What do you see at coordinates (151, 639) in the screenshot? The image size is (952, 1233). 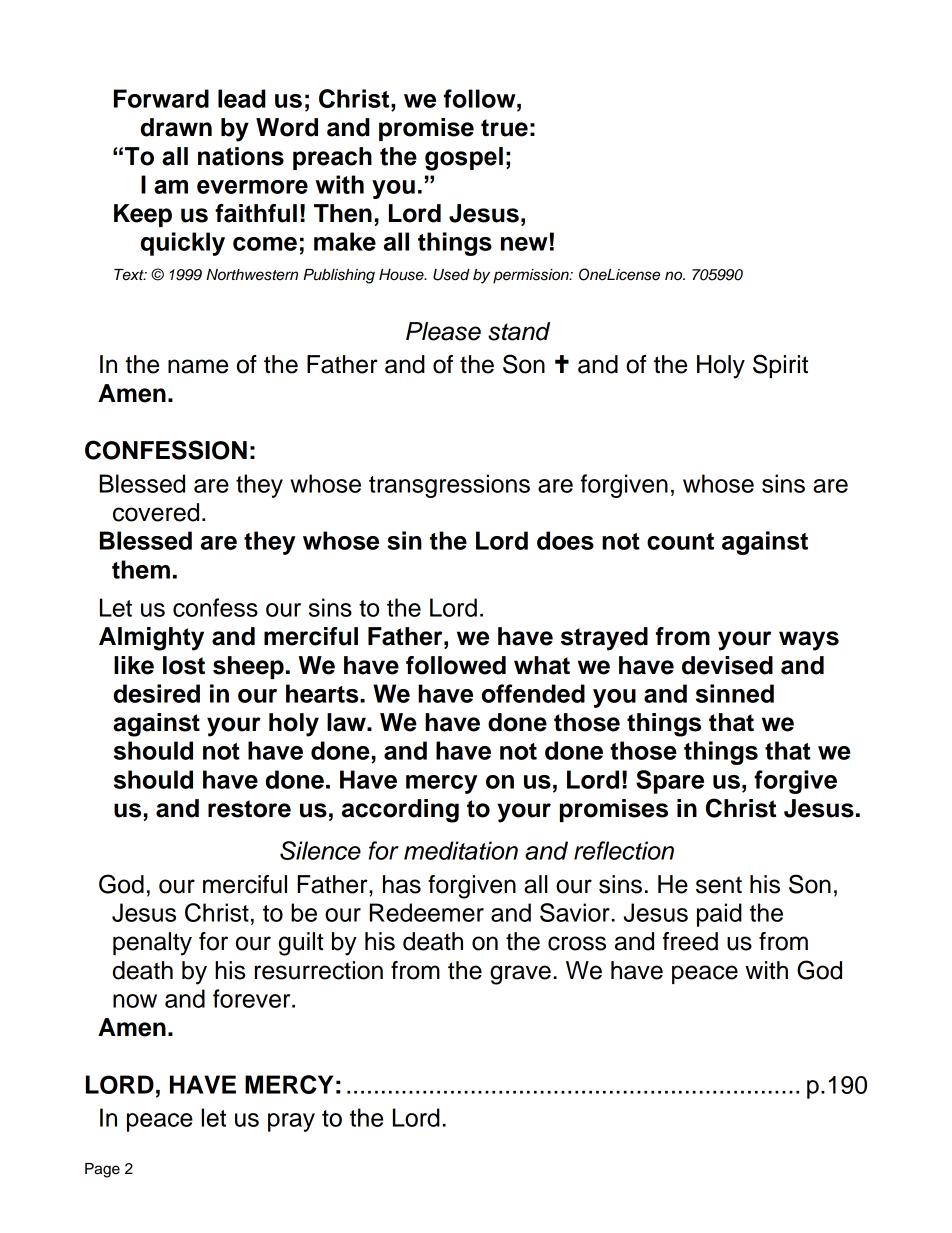 I see `Almighty` at bounding box center [151, 639].
